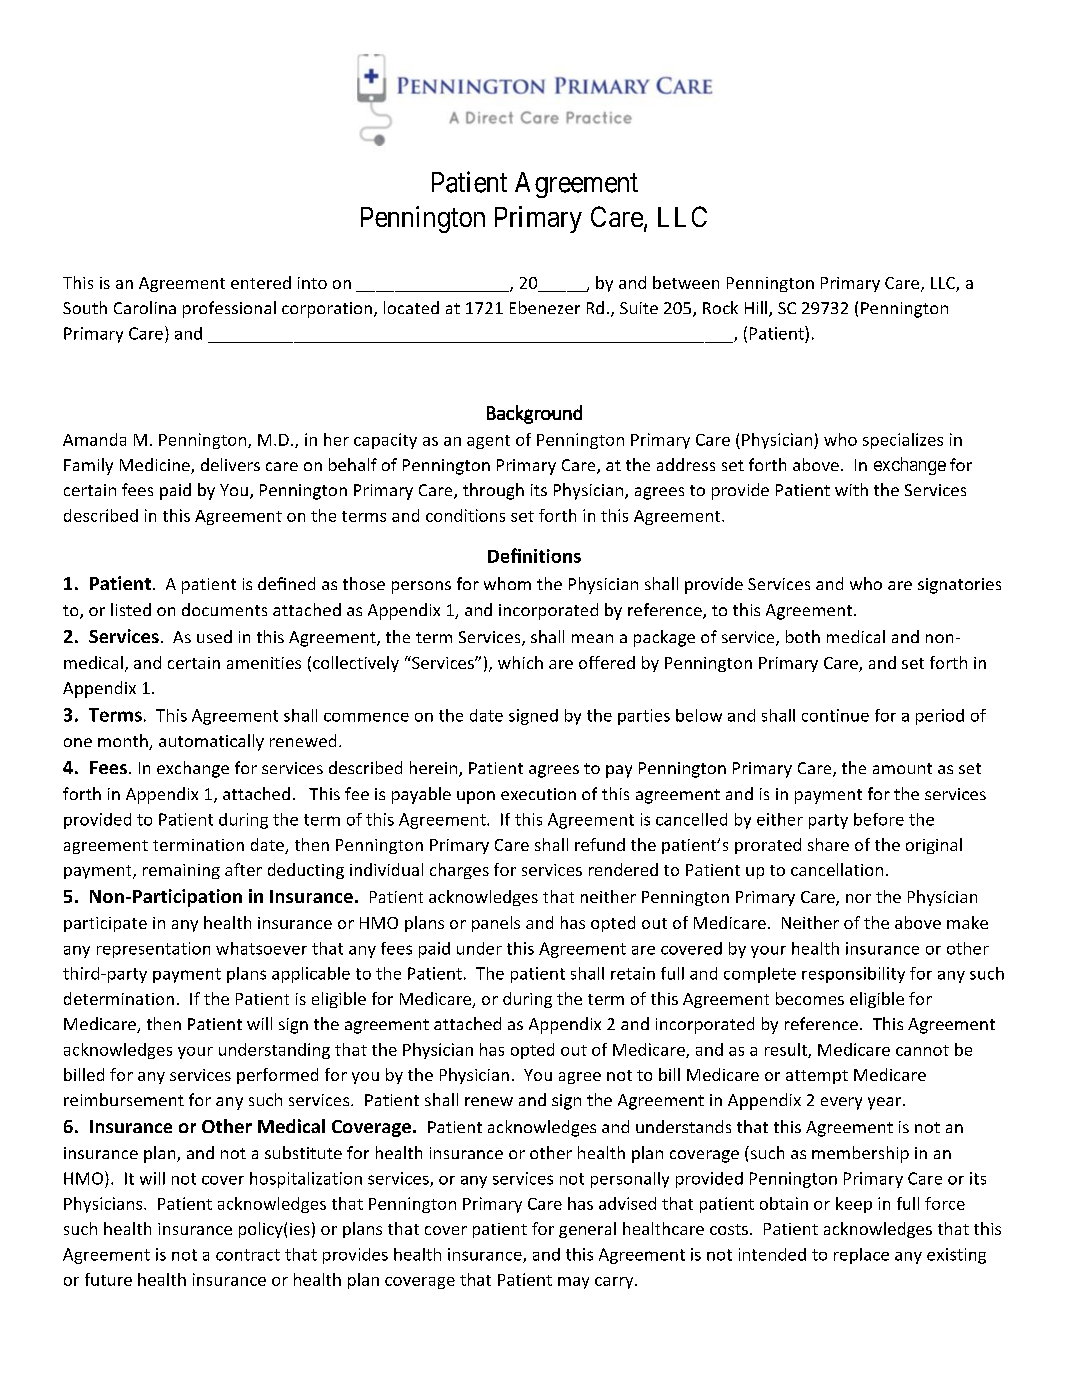  Describe the element at coordinates (633, 973) in the screenshot. I see `retain` at that location.
